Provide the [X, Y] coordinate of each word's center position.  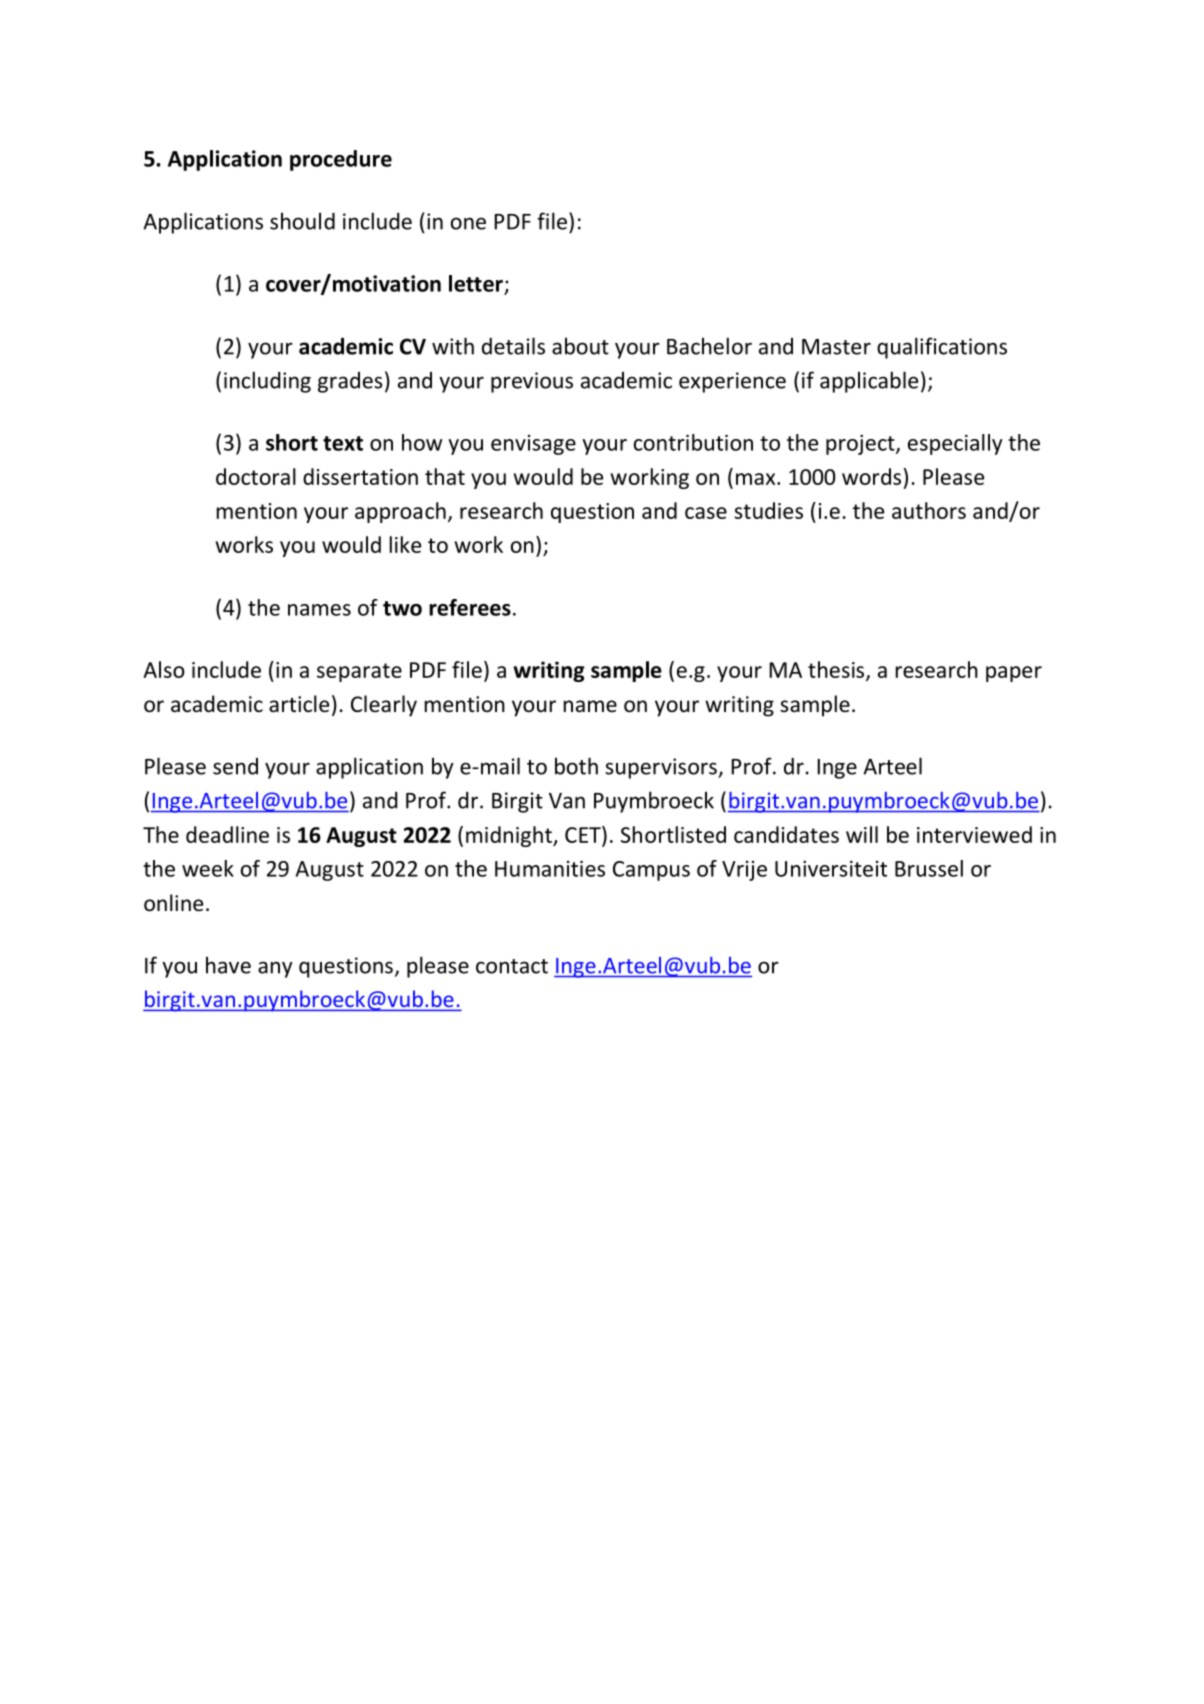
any [275, 969]
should [302, 221]
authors [929, 510]
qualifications [942, 348]
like [405, 544]
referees [470, 607]
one [468, 223]
